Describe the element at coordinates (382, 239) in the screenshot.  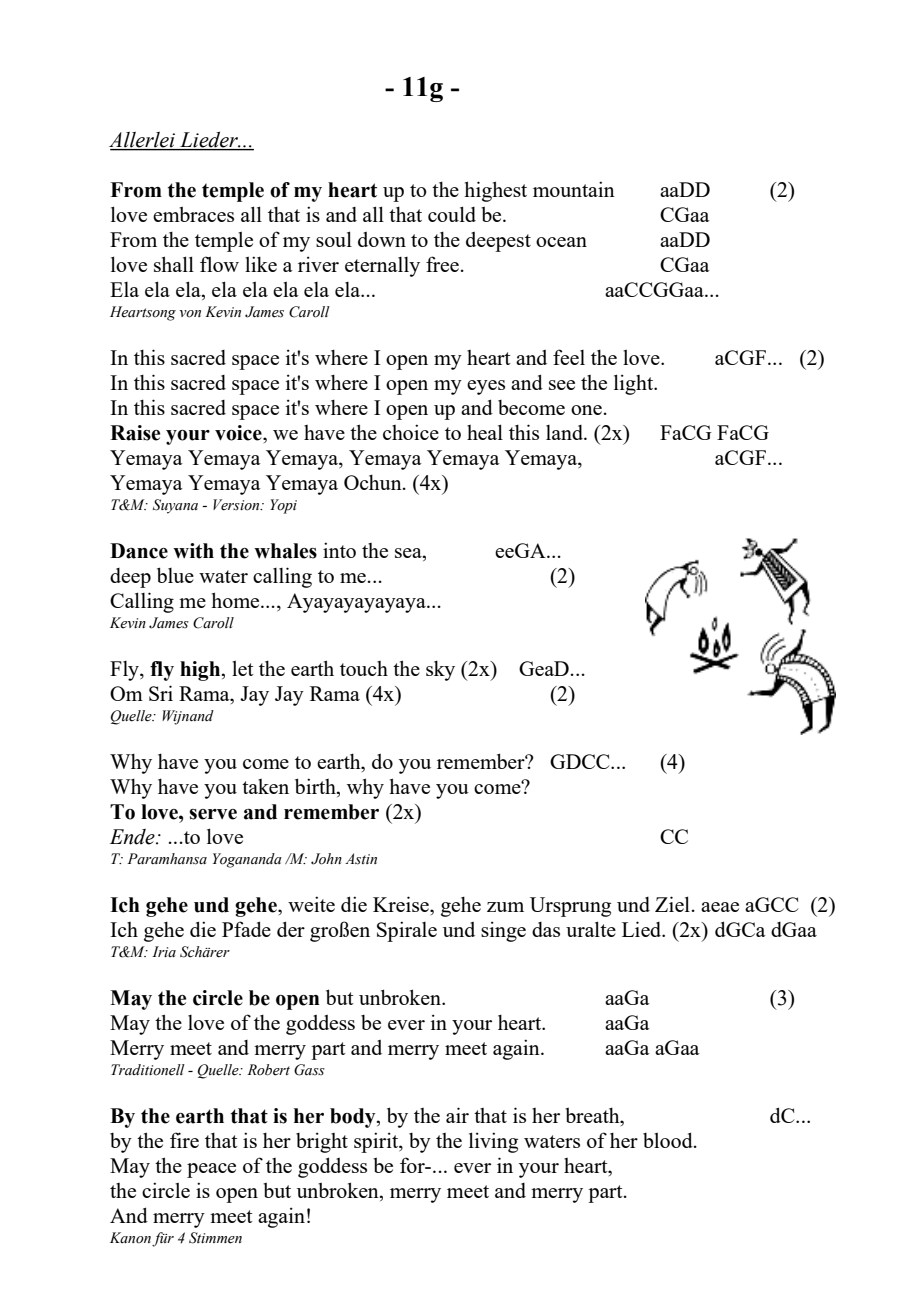
I see `down` at that location.
